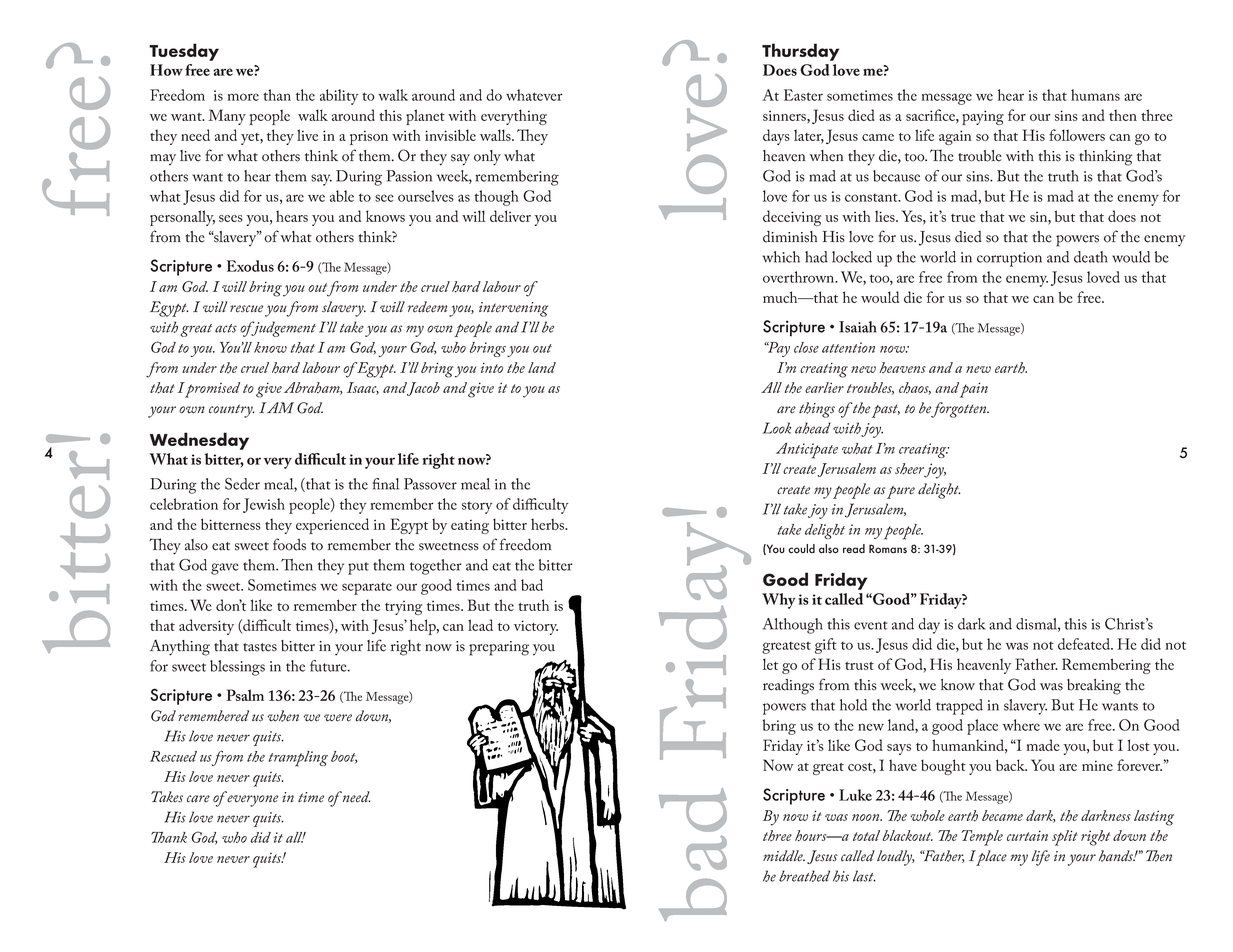 This document has width=1233, height=952. What do you see at coordinates (198, 799) in the document?
I see `care` at bounding box center [198, 799].
